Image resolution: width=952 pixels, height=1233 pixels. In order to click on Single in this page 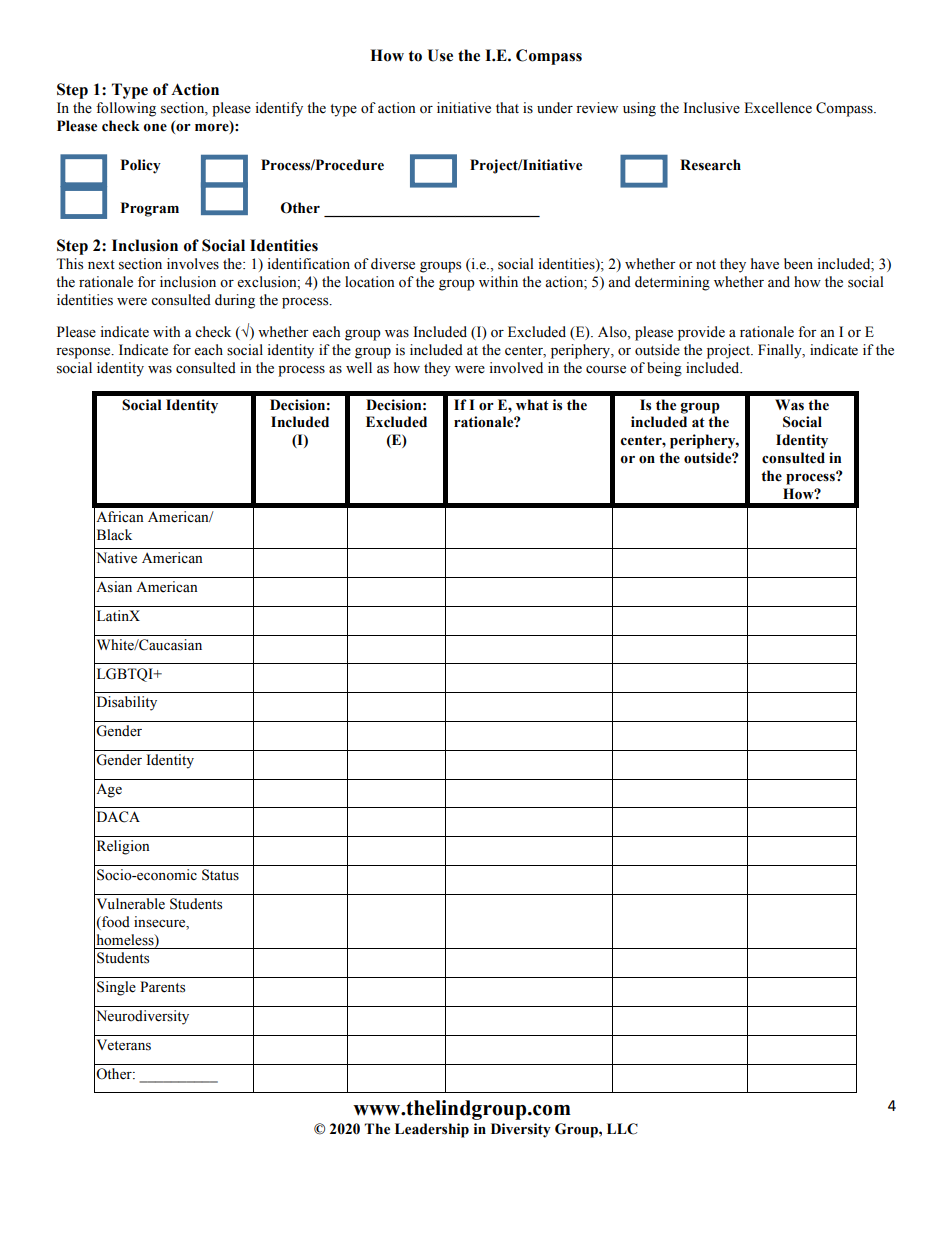, I will do `click(116, 988)`.
